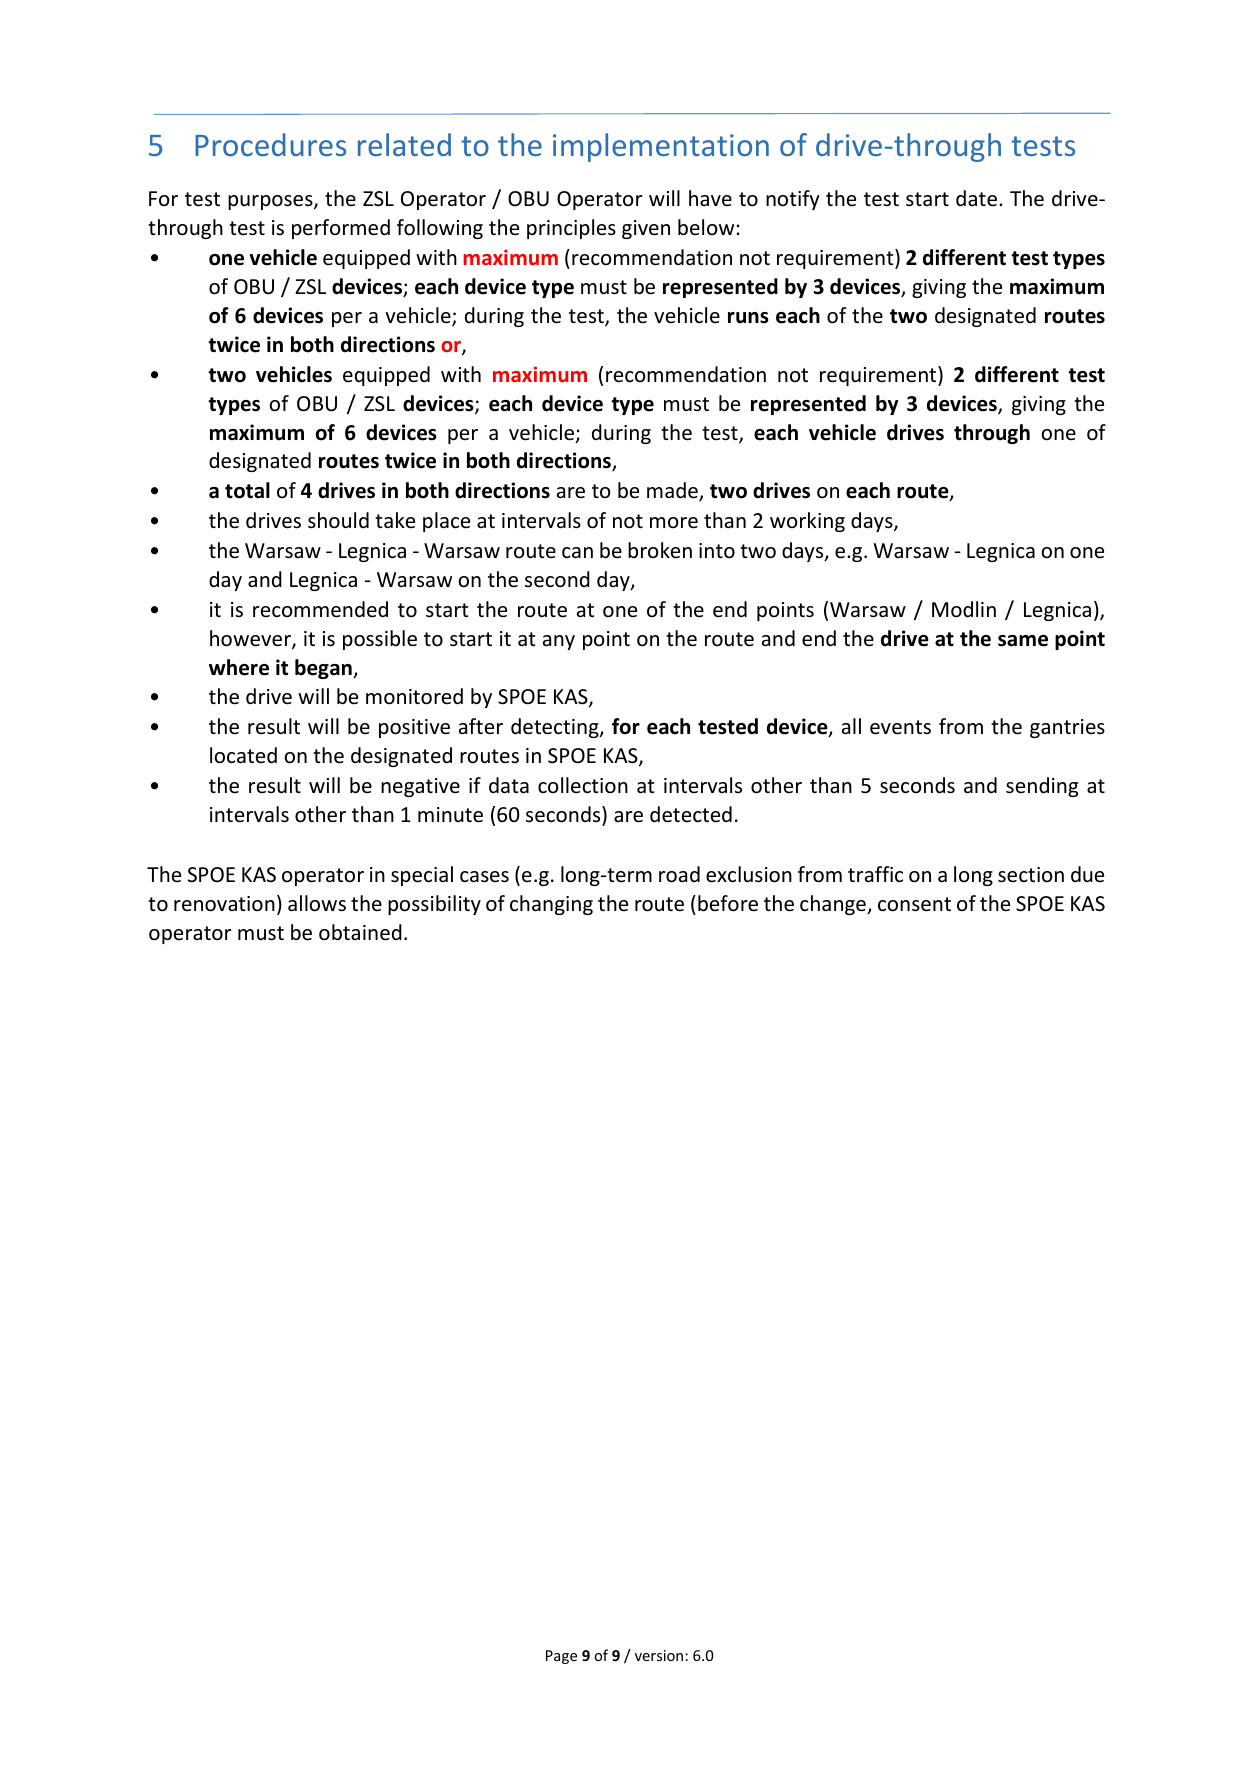 The height and width of the image is (1772, 1252). I want to click on version, so click(660, 1655).
